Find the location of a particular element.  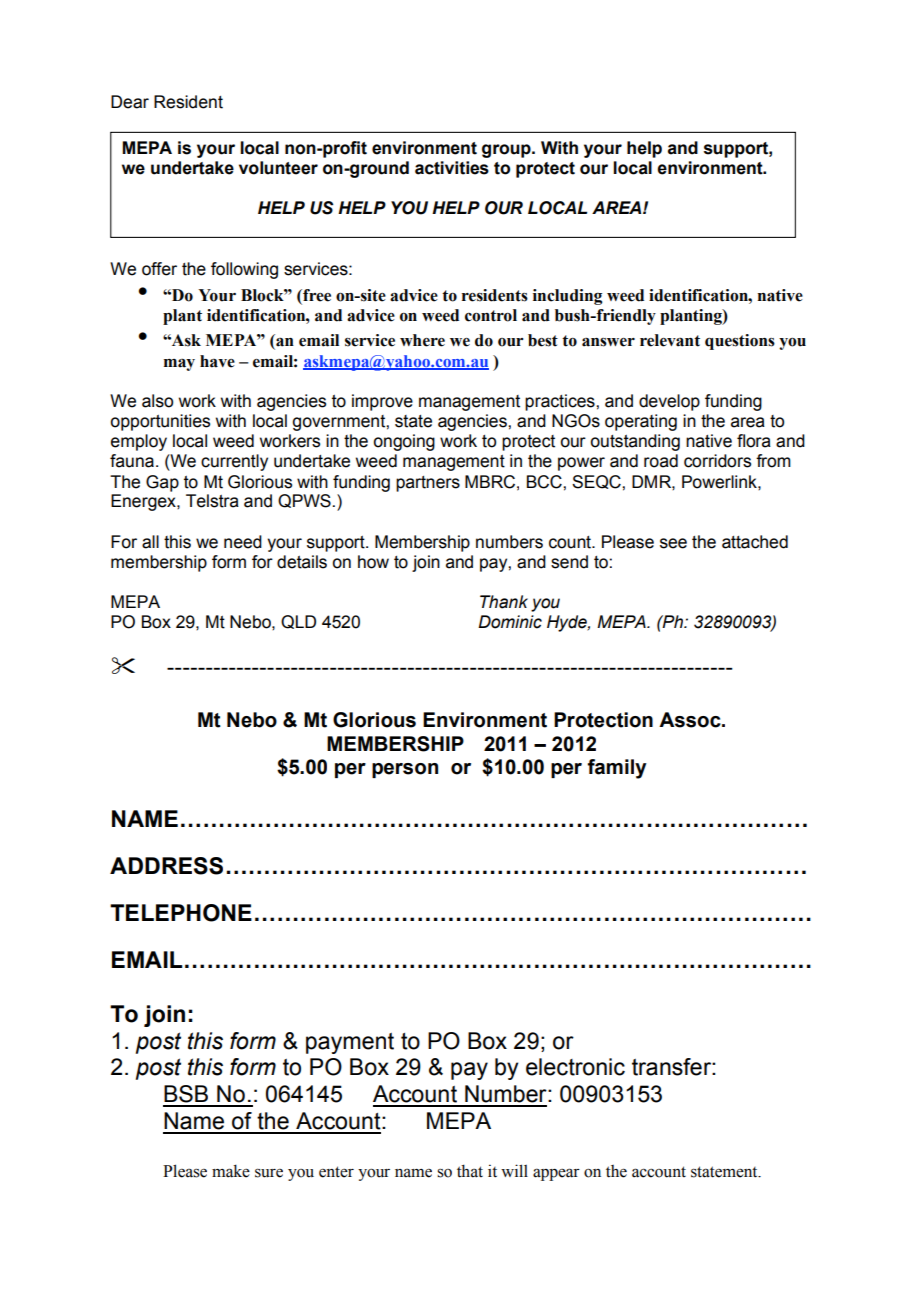

TELEPHONE is located at coordinates (181, 913).
